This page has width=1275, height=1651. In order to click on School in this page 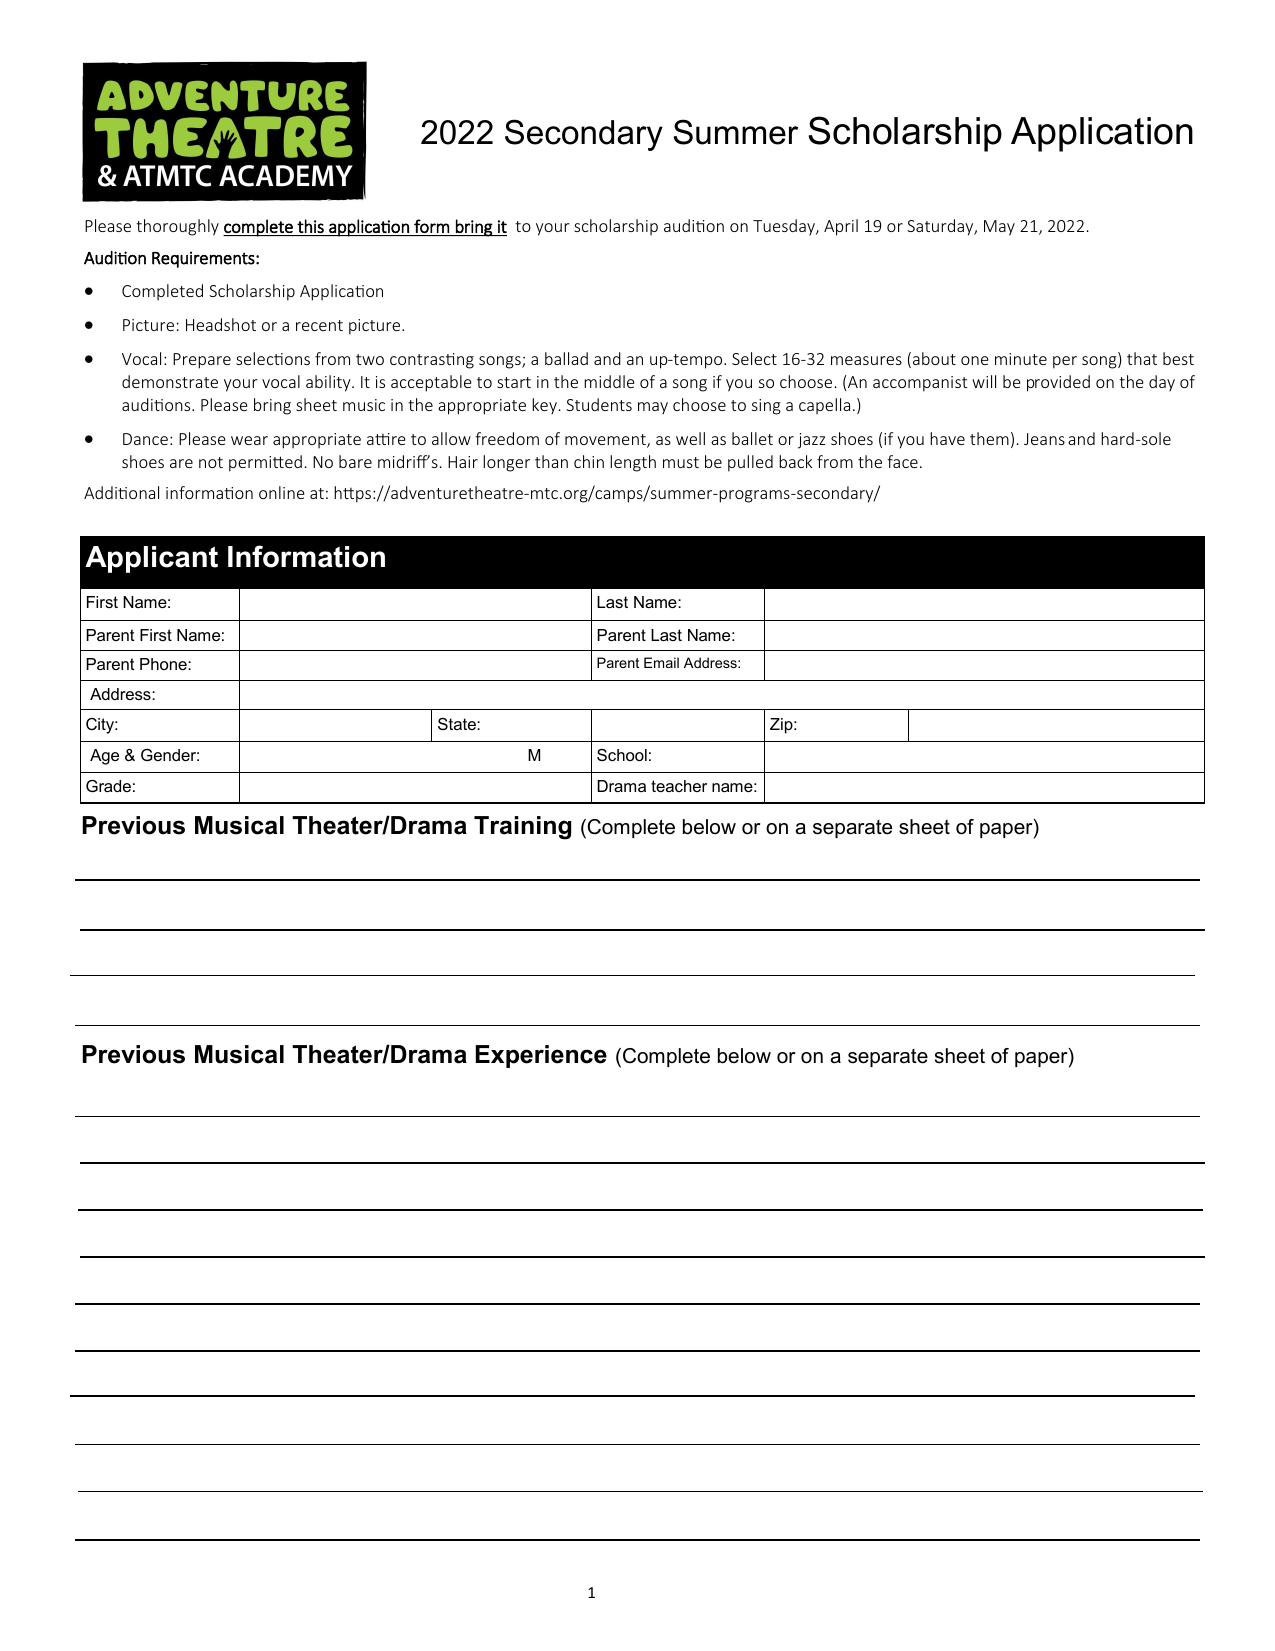, I will do `click(622, 755)`.
